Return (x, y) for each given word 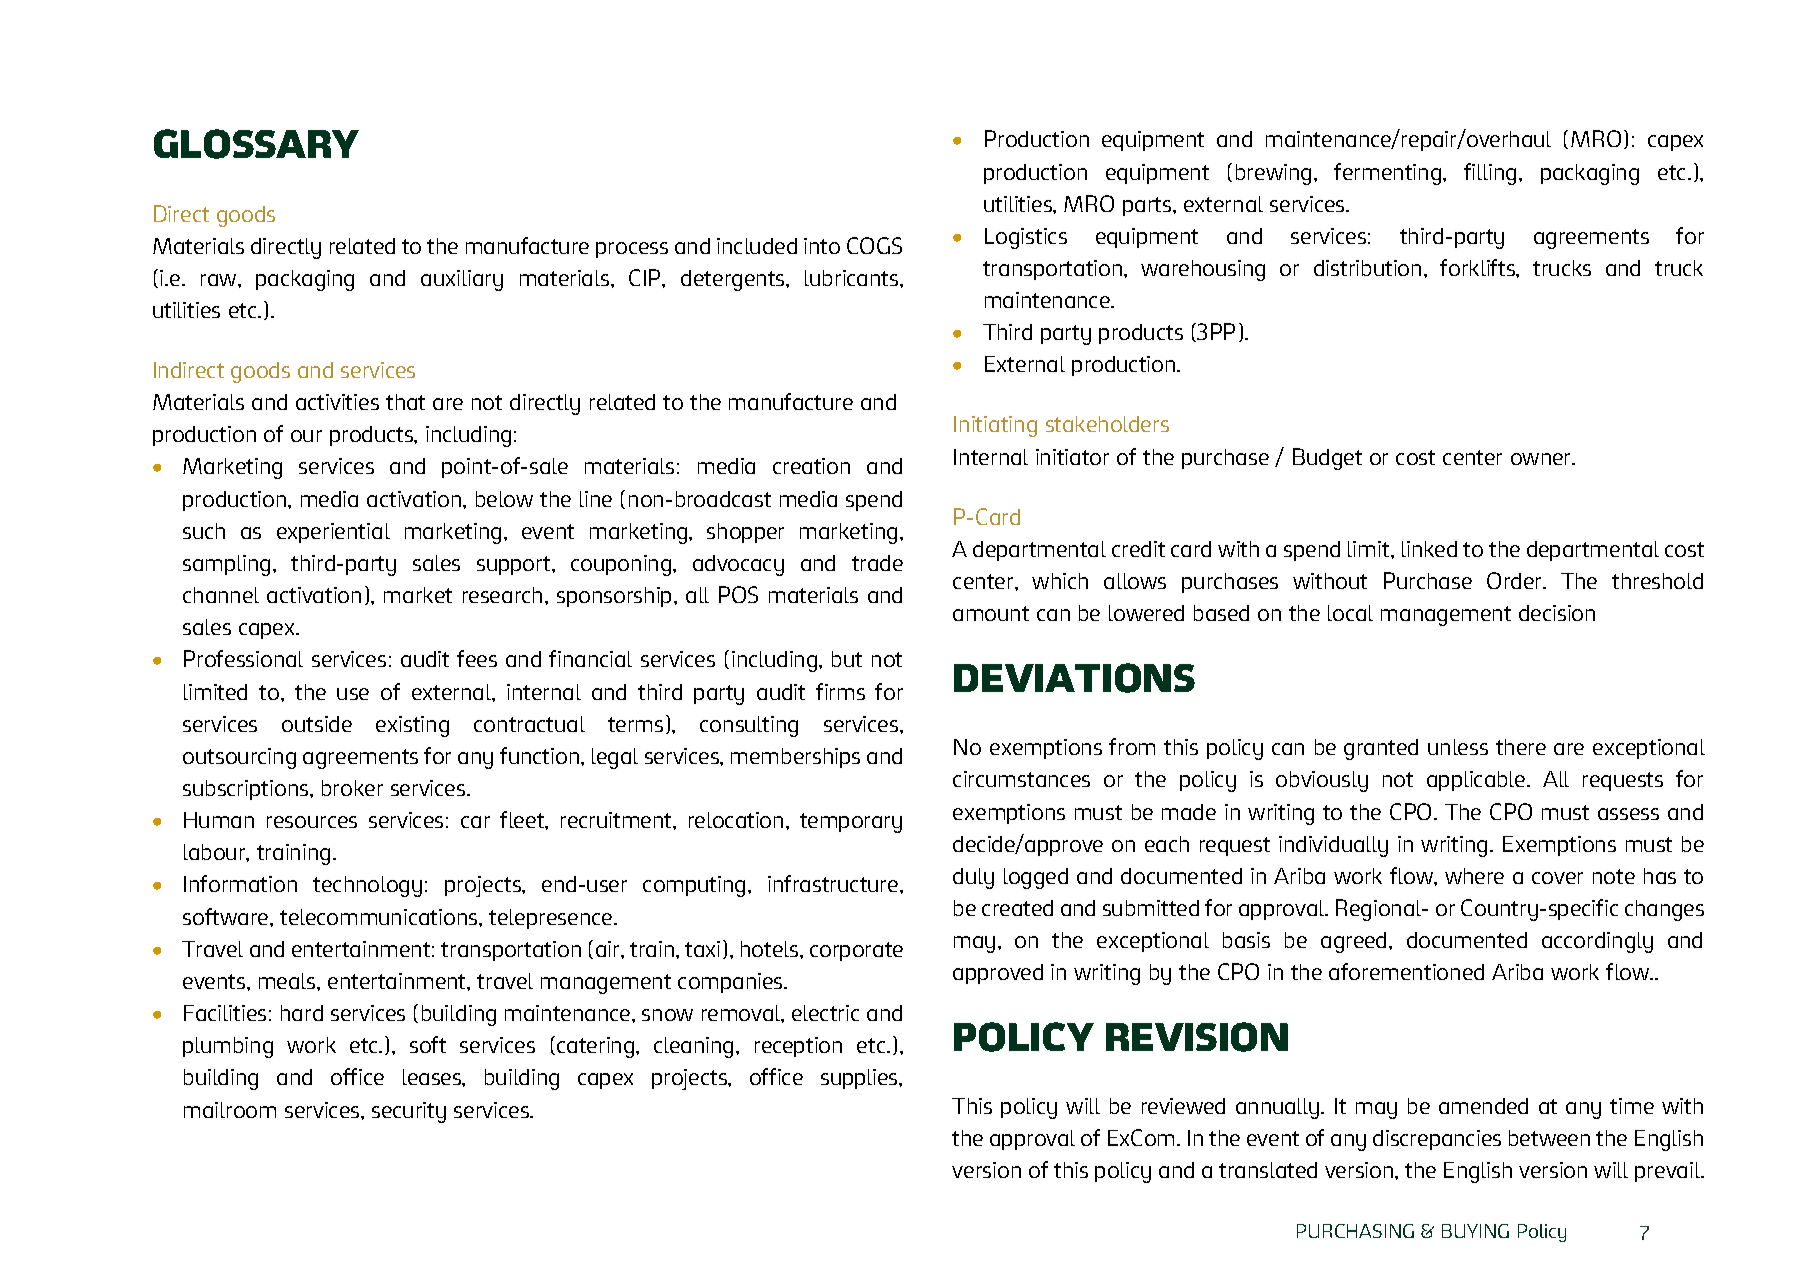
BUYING (1475, 1231)
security (409, 1112)
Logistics (1026, 238)
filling (1490, 174)
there (1521, 747)
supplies (860, 1079)
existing (412, 726)
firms (840, 691)
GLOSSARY (256, 144)
